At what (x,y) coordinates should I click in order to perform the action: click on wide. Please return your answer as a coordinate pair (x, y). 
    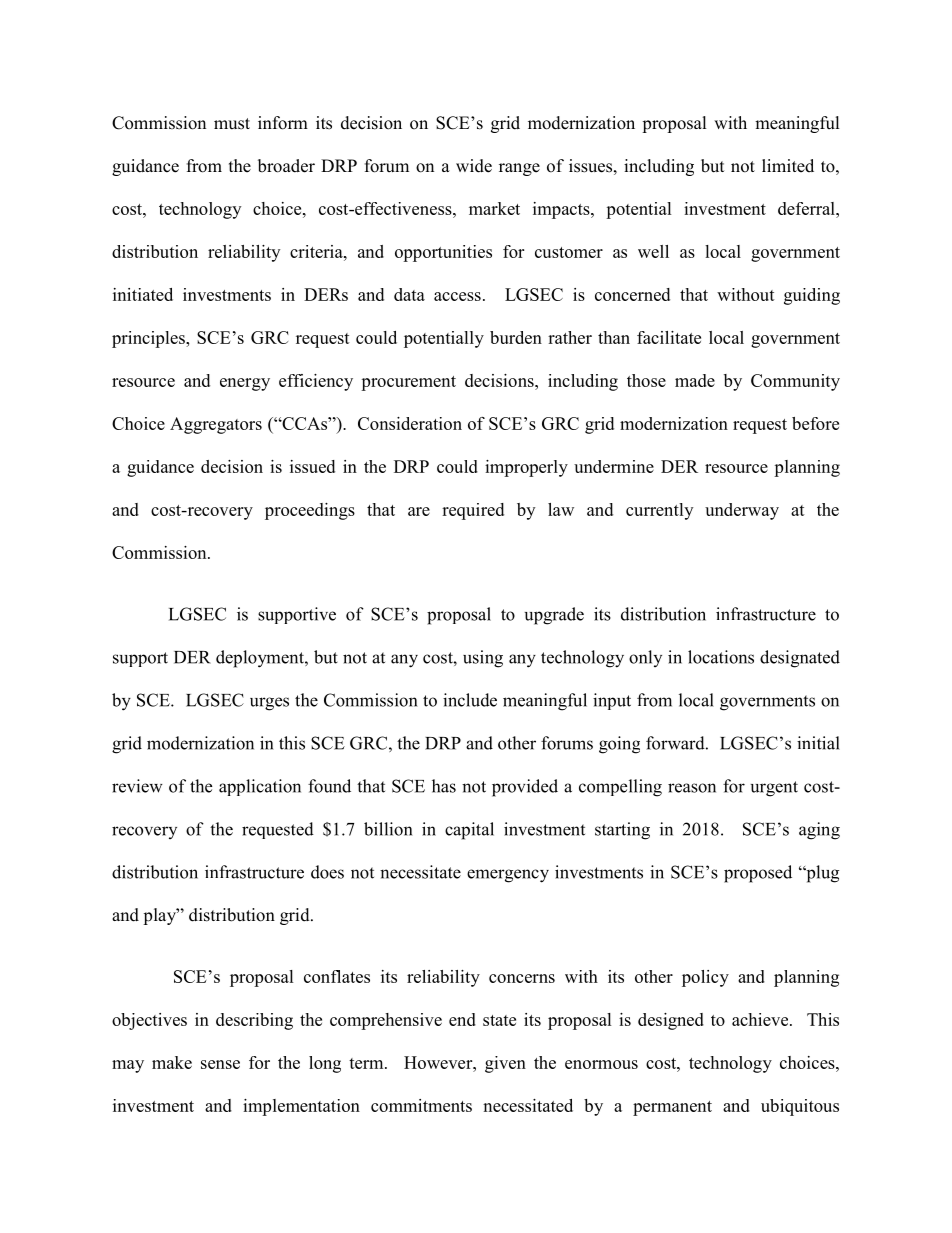
    Looking at the image, I should click on (474, 166).
